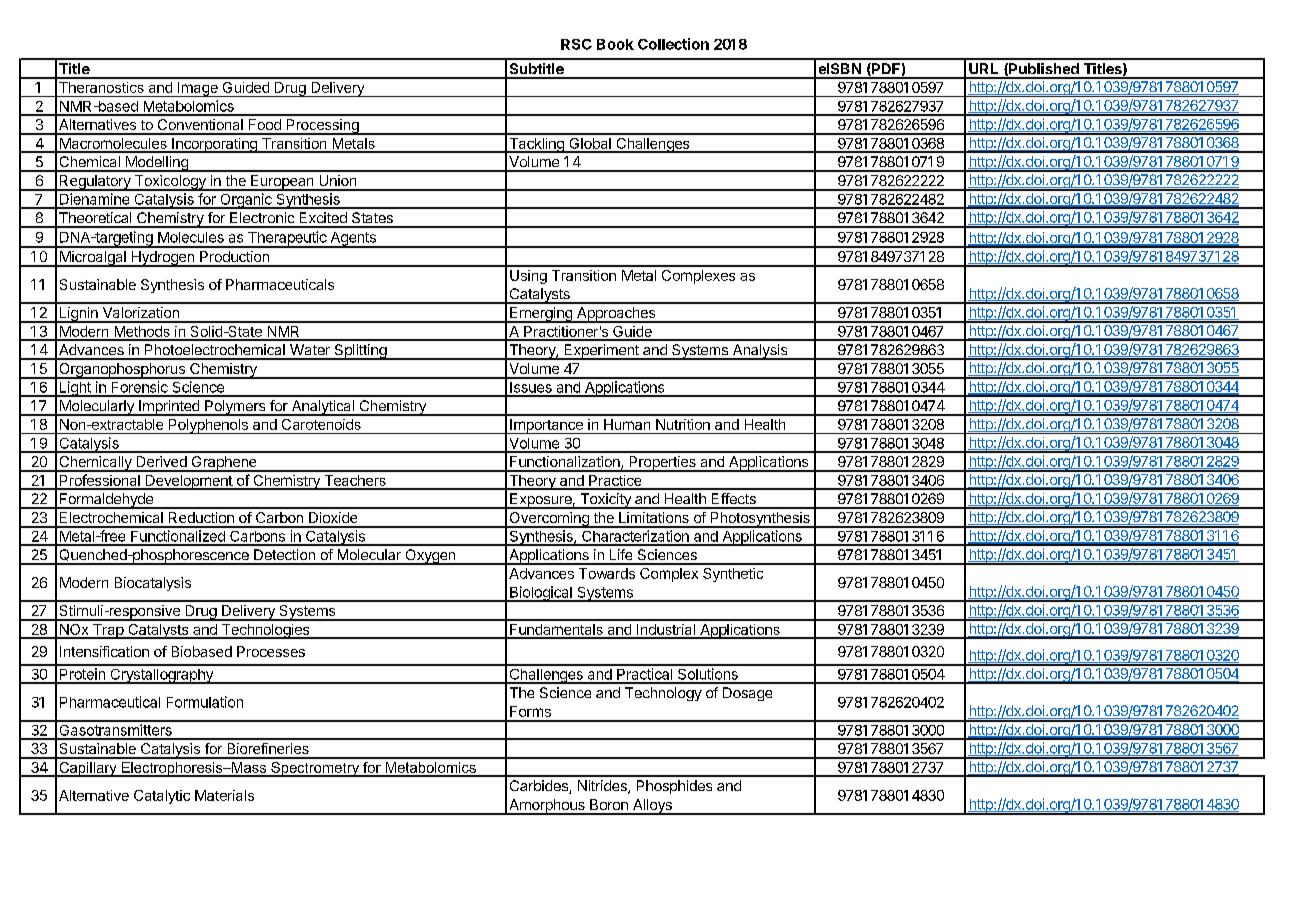 This document has height=924, width=1308. What do you see at coordinates (322, 127) in the document?
I see `Processing` at bounding box center [322, 127].
